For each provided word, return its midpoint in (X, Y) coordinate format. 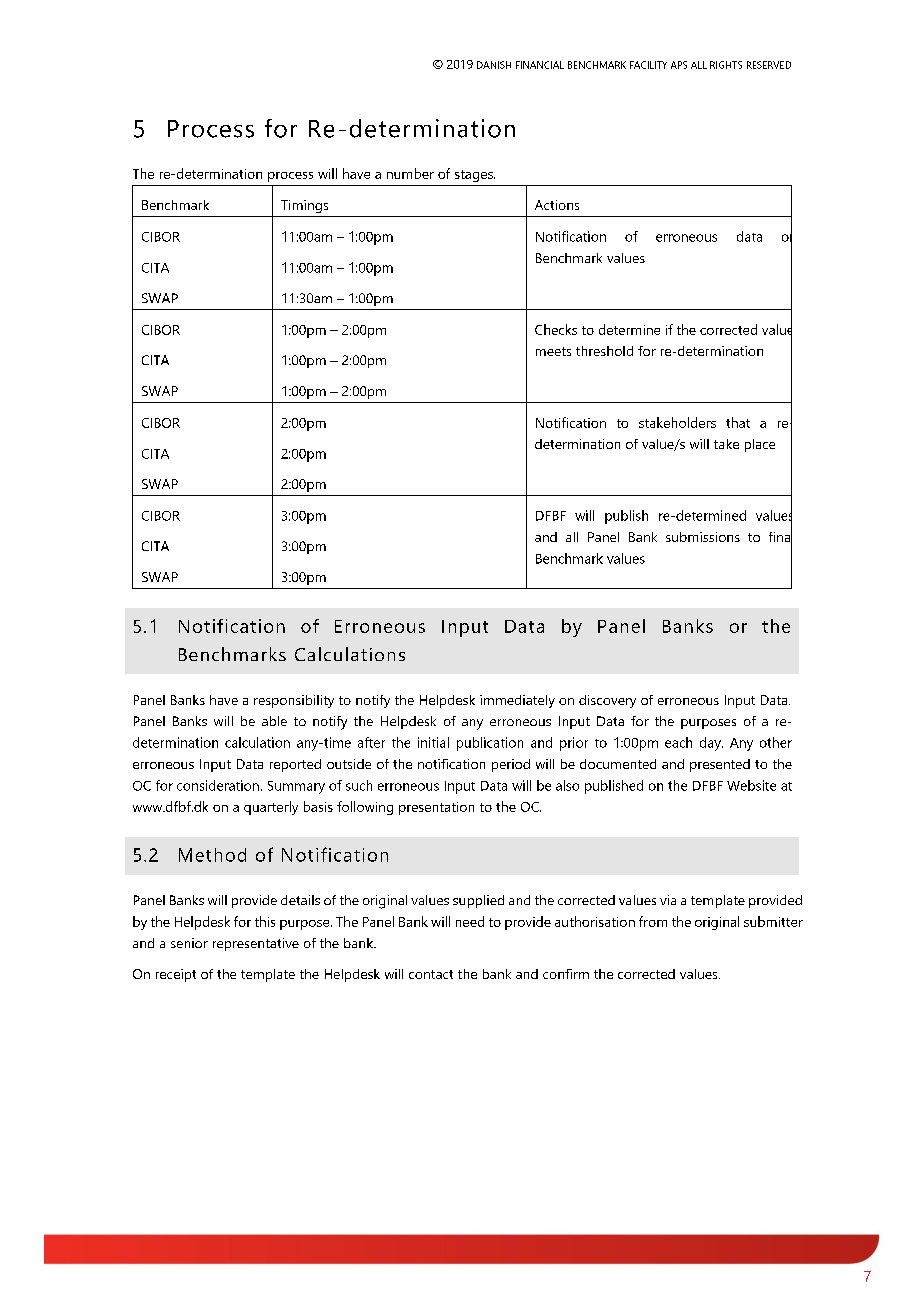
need (470, 921)
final (780, 537)
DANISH (494, 65)
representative (256, 944)
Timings (304, 206)
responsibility (294, 701)
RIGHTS (726, 65)
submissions (703, 537)
